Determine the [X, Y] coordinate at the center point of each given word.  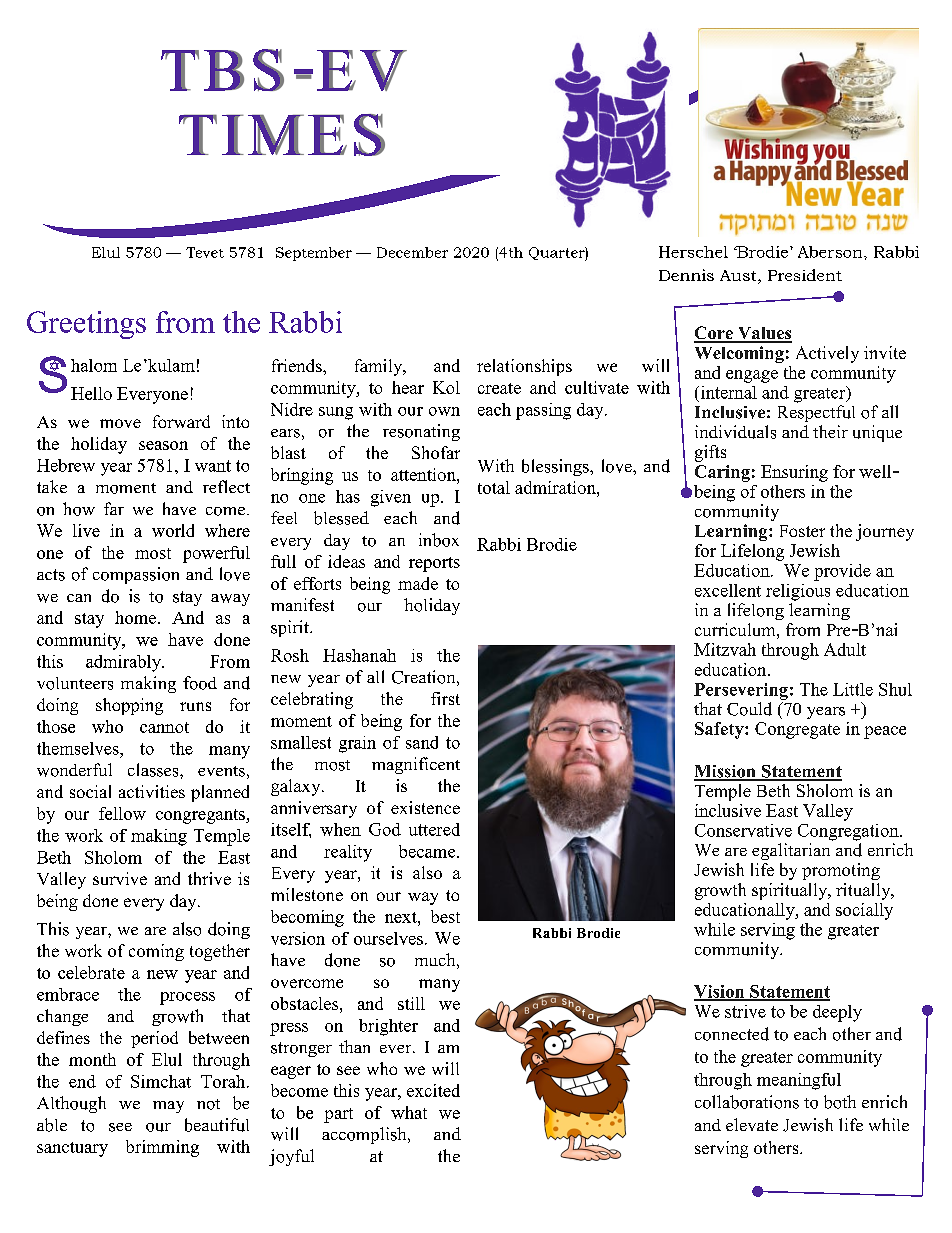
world [173, 530]
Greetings [86, 325]
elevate [752, 1124]
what [409, 1112]
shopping [129, 706]
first [445, 698]
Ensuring [794, 473]
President [805, 275]
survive [120, 878]
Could [749, 709]
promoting [841, 871]
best [445, 916]
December [412, 252]
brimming [162, 1148]
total [494, 487]
